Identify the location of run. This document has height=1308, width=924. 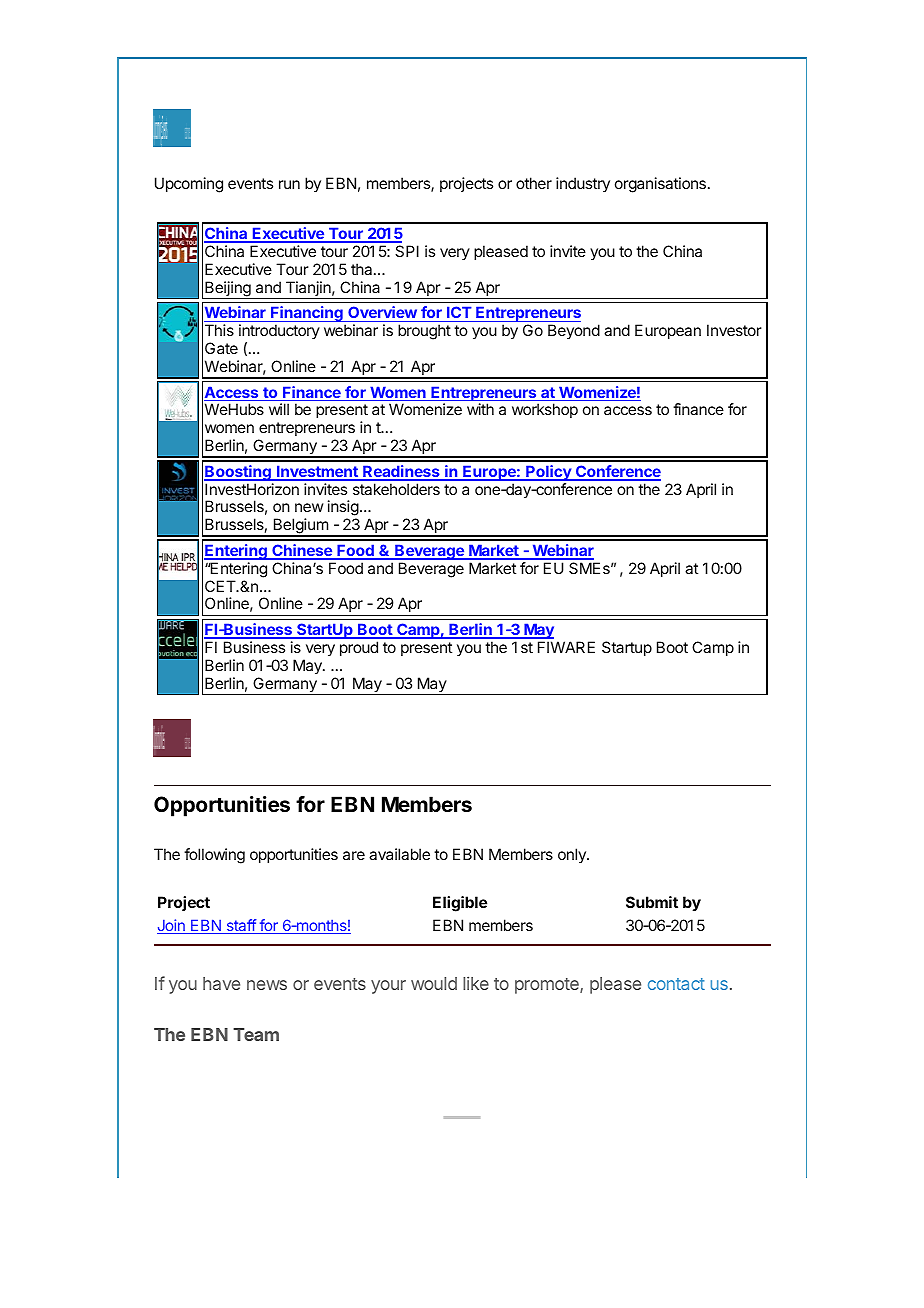
(289, 184).
